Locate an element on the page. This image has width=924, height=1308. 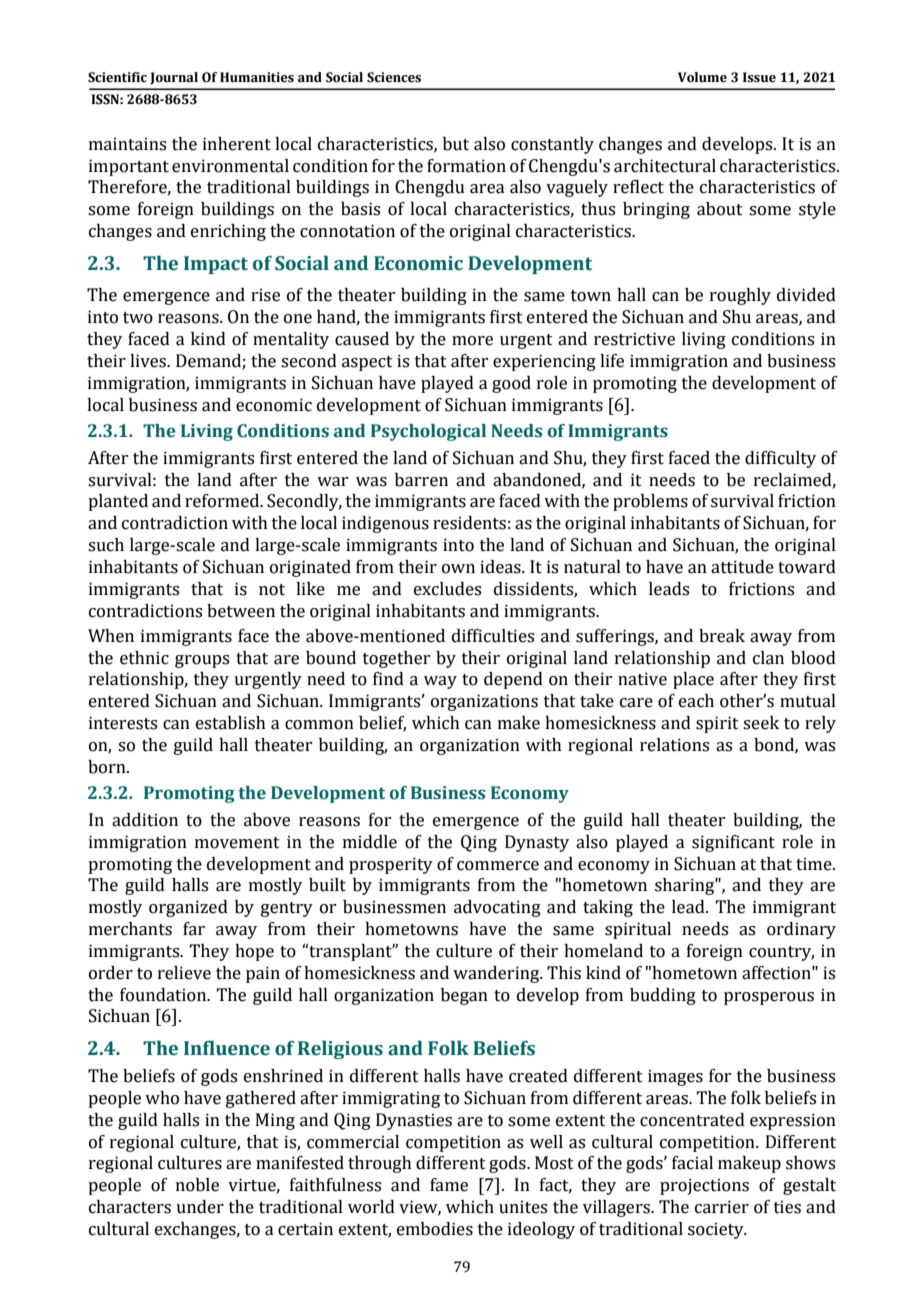
lives is located at coordinates (149, 361).
